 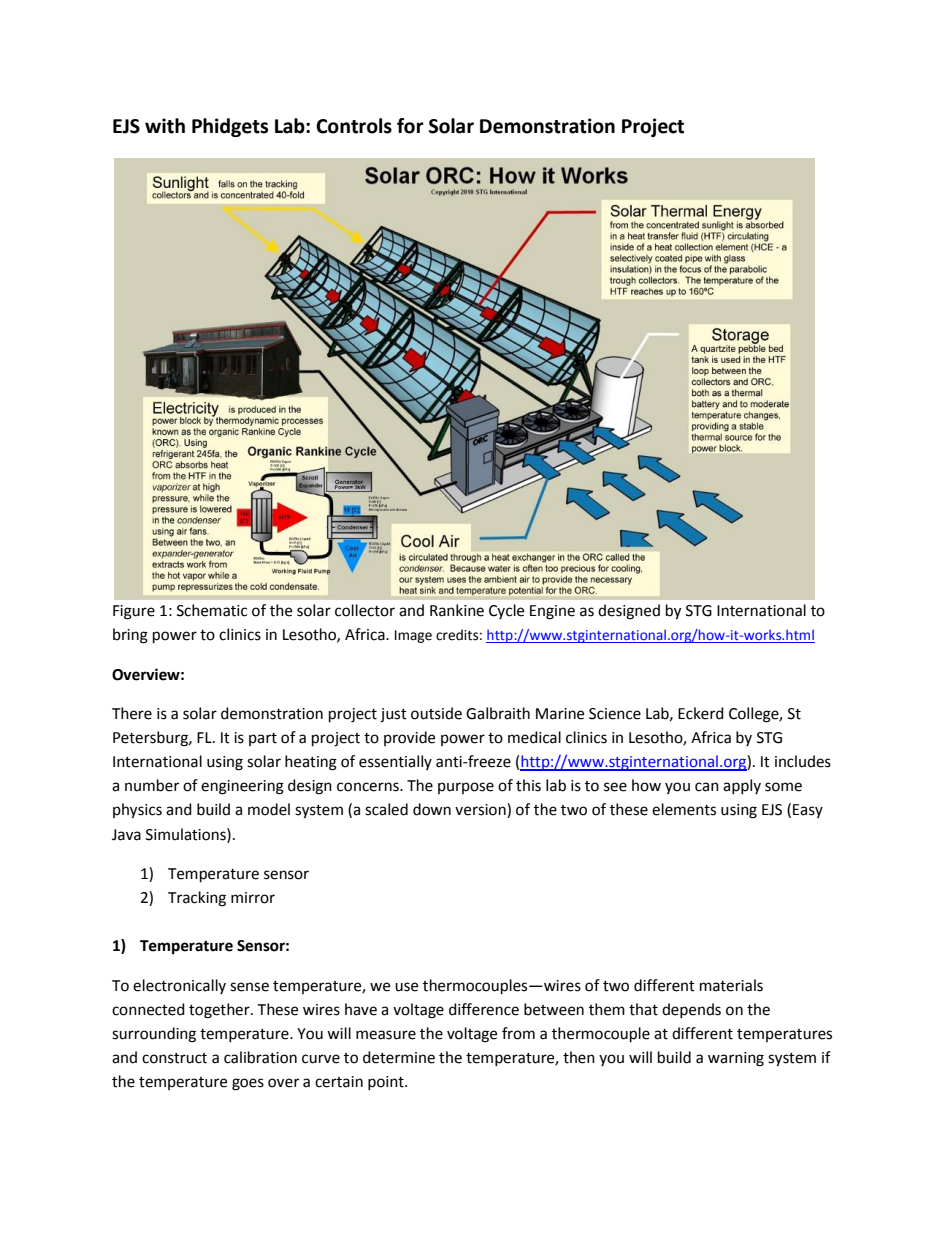 I want to click on with, so click(x=165, y=126).
